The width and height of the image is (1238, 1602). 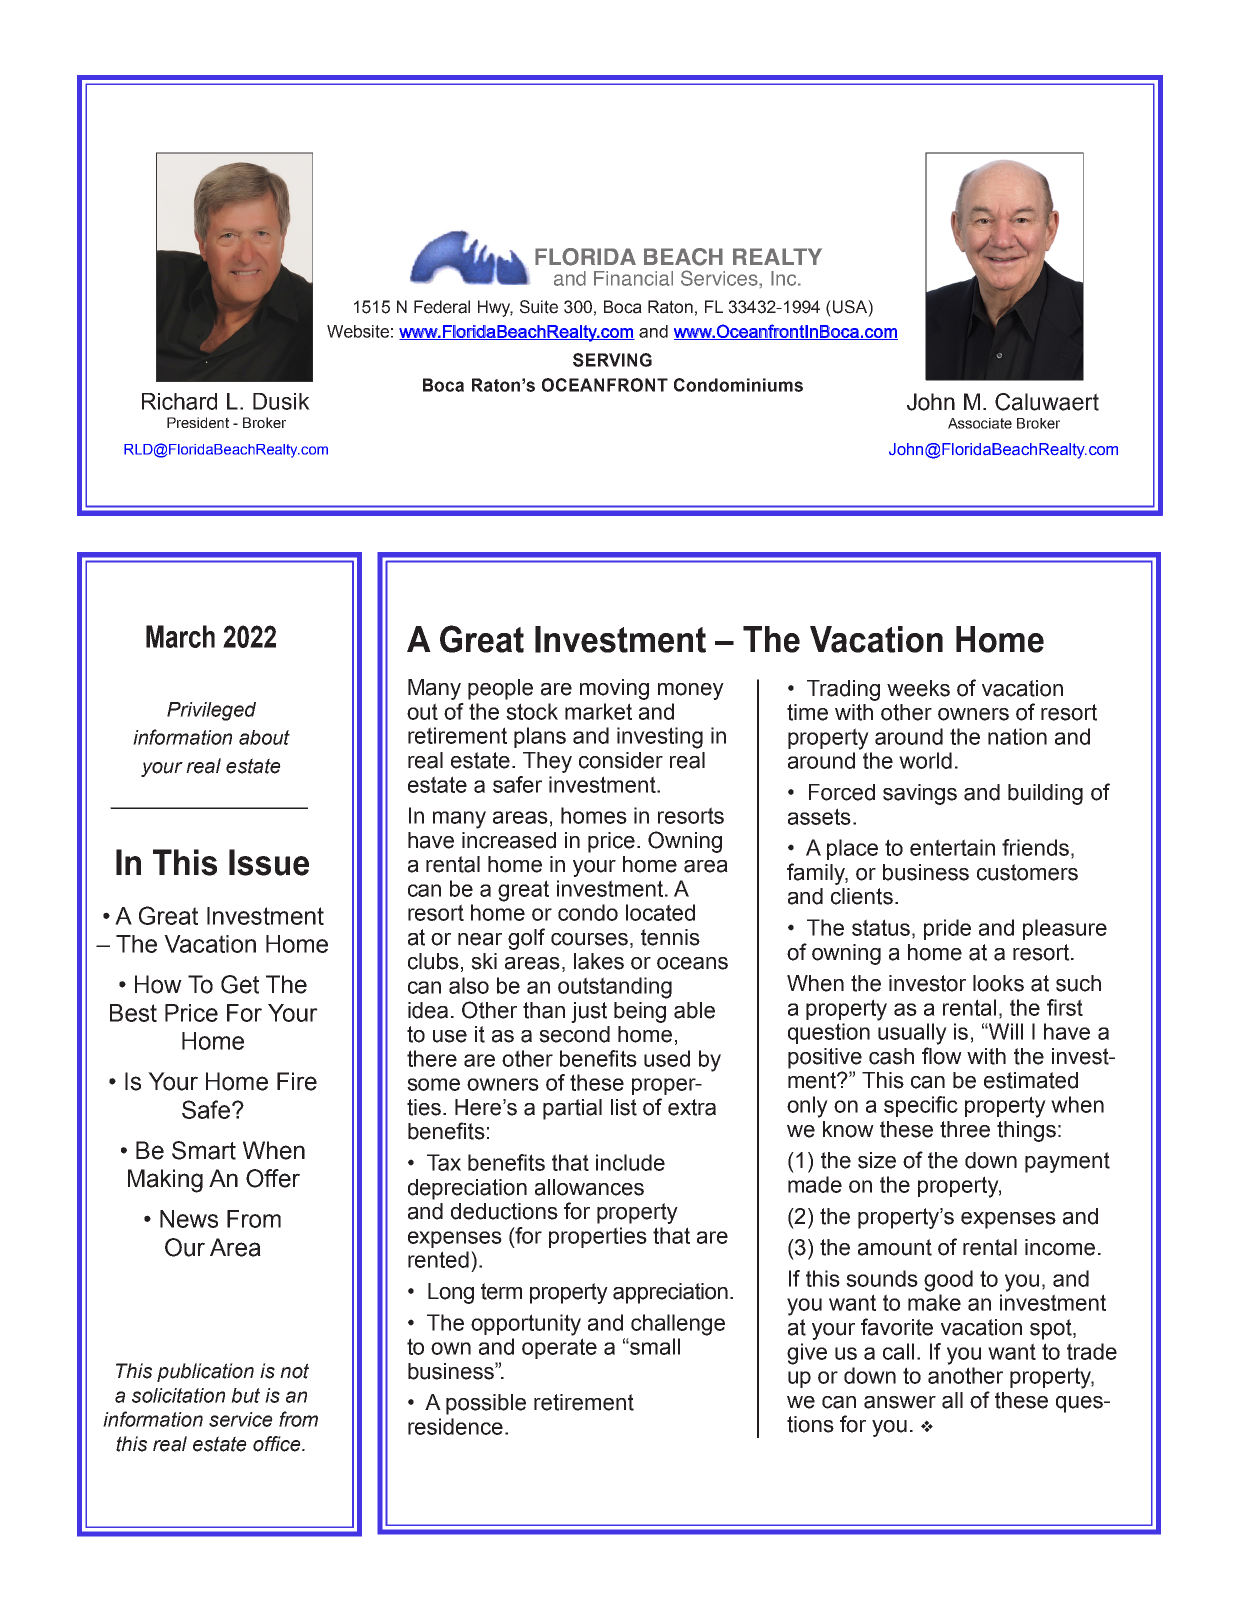 What do you see at coordinates (980, 423) in the image?
I see `Associate` at bounding box center [980, 423].
